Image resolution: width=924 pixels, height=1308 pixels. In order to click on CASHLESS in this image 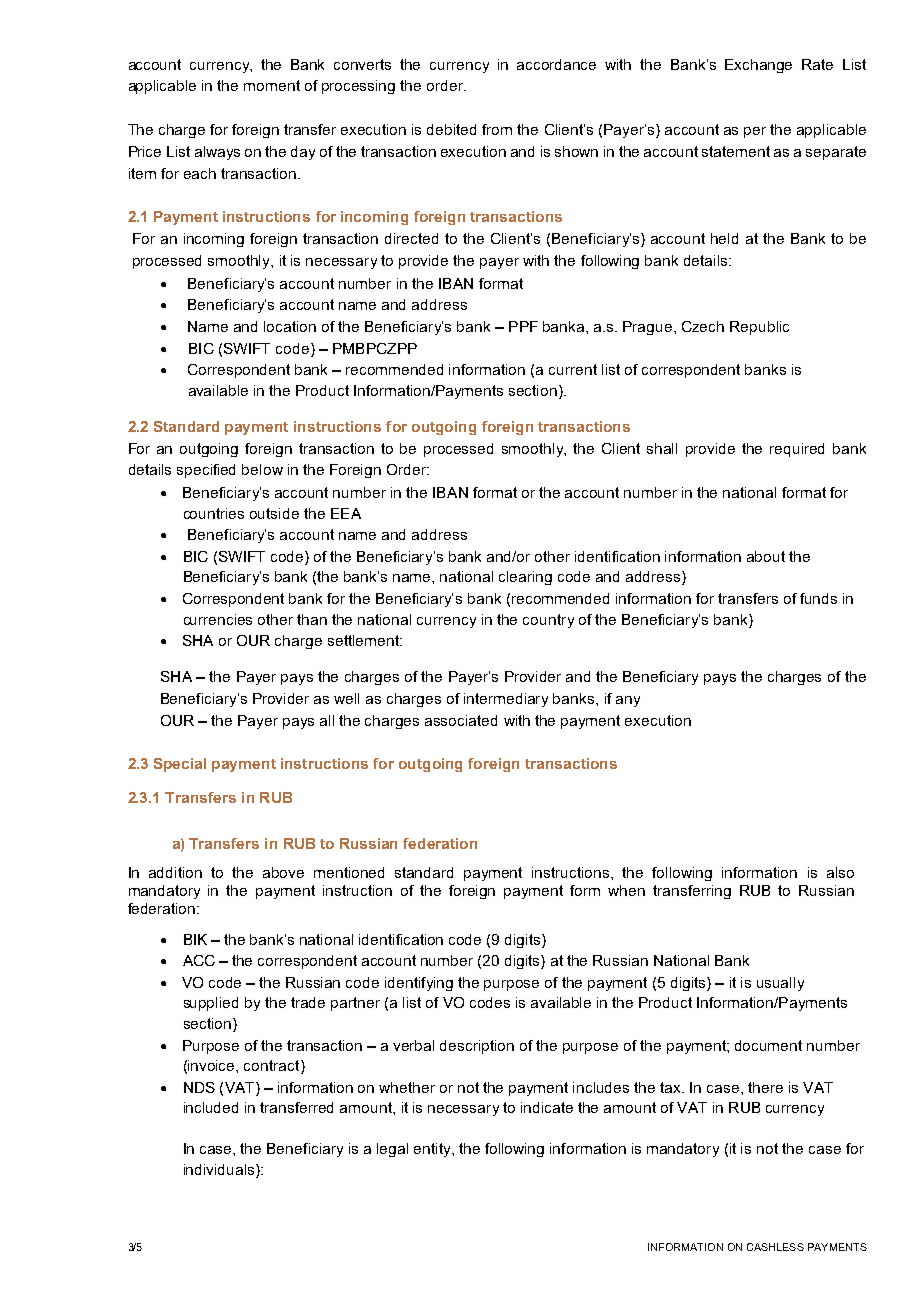, I will do `click(775, 1247)`.
